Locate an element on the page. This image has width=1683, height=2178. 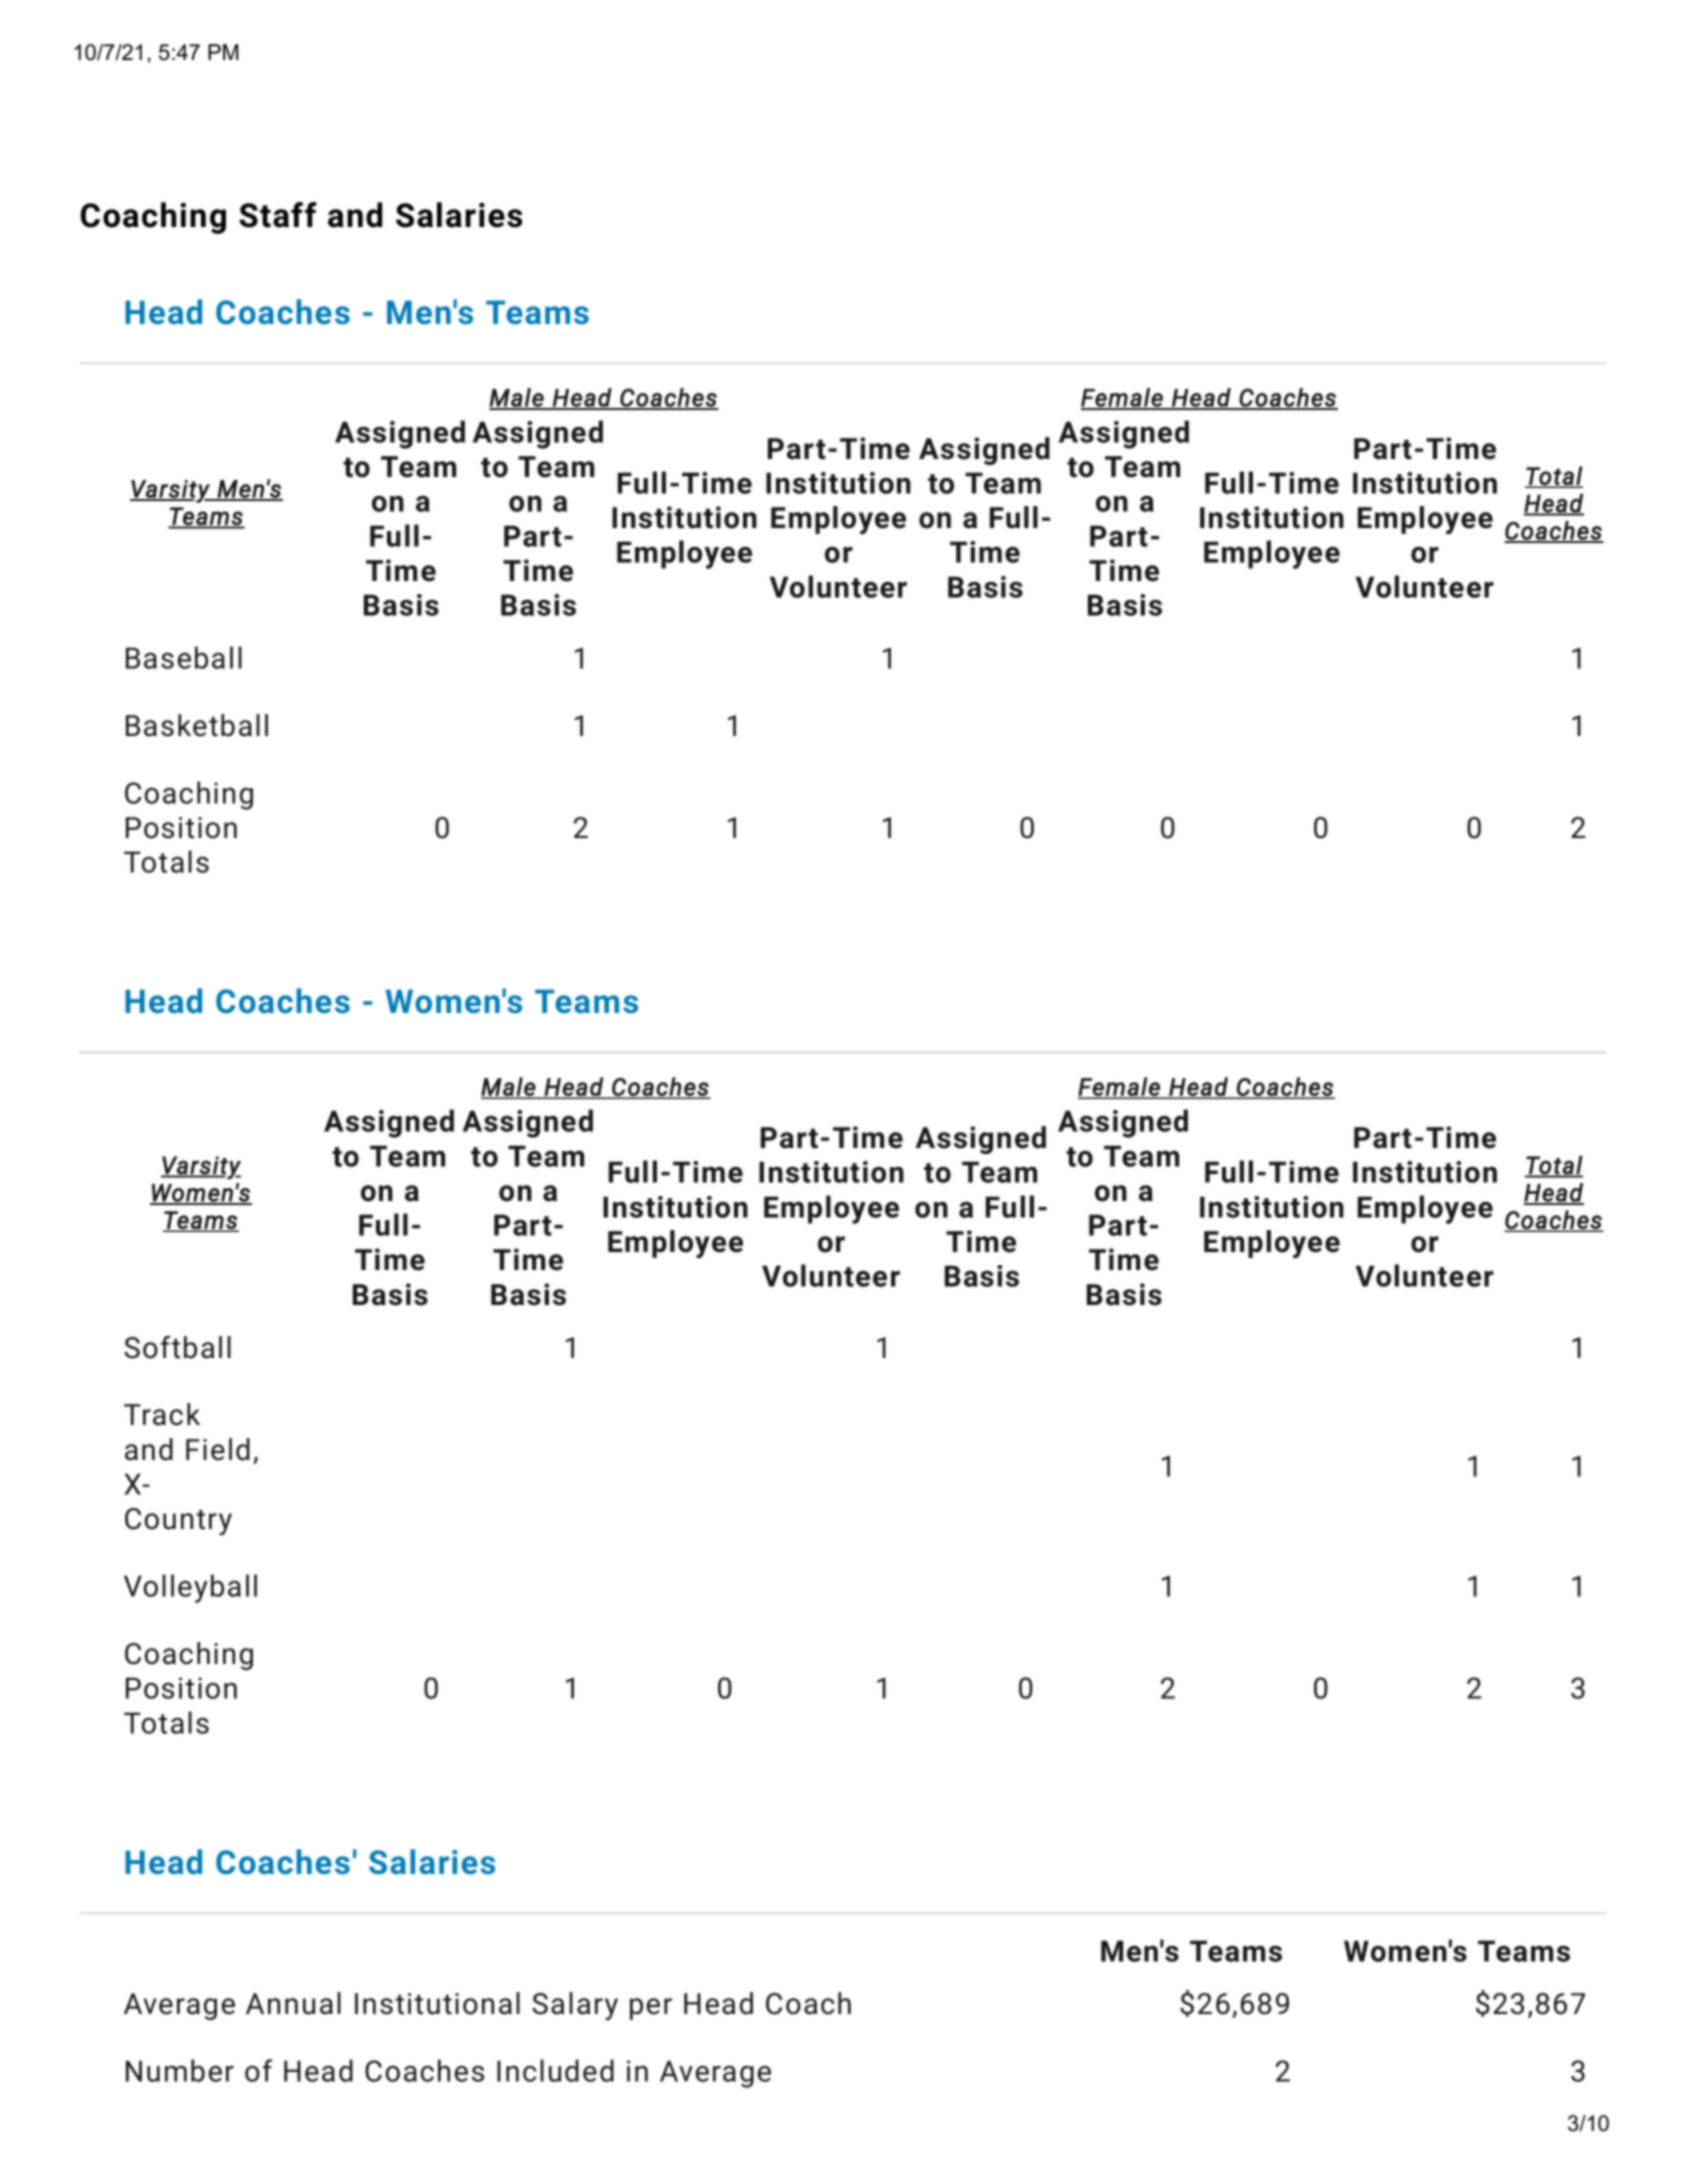
Annual is located at coordinates (293, 2003).
